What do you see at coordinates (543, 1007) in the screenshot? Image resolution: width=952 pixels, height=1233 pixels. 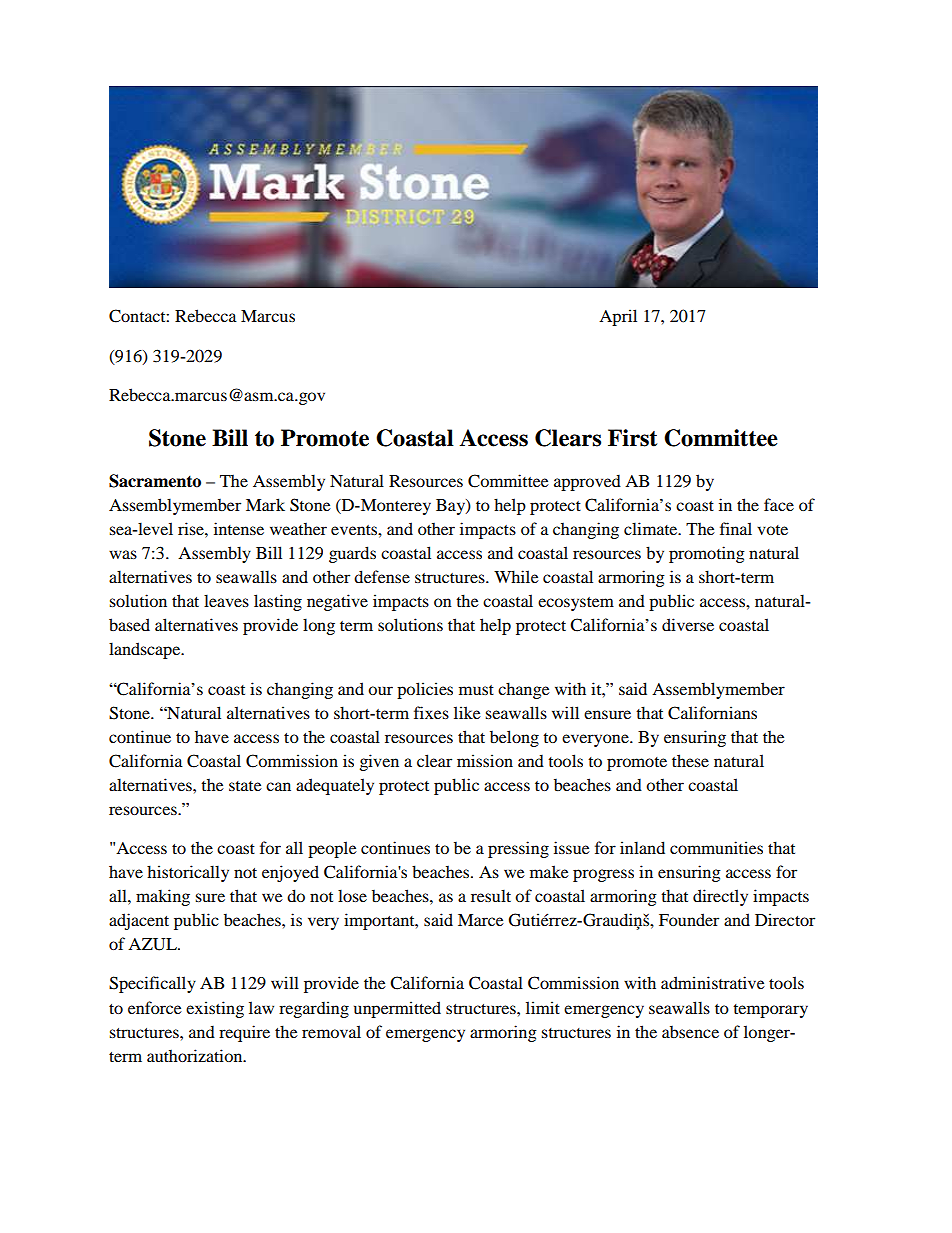 I see `limit` at bounding box center [543, 1007].
